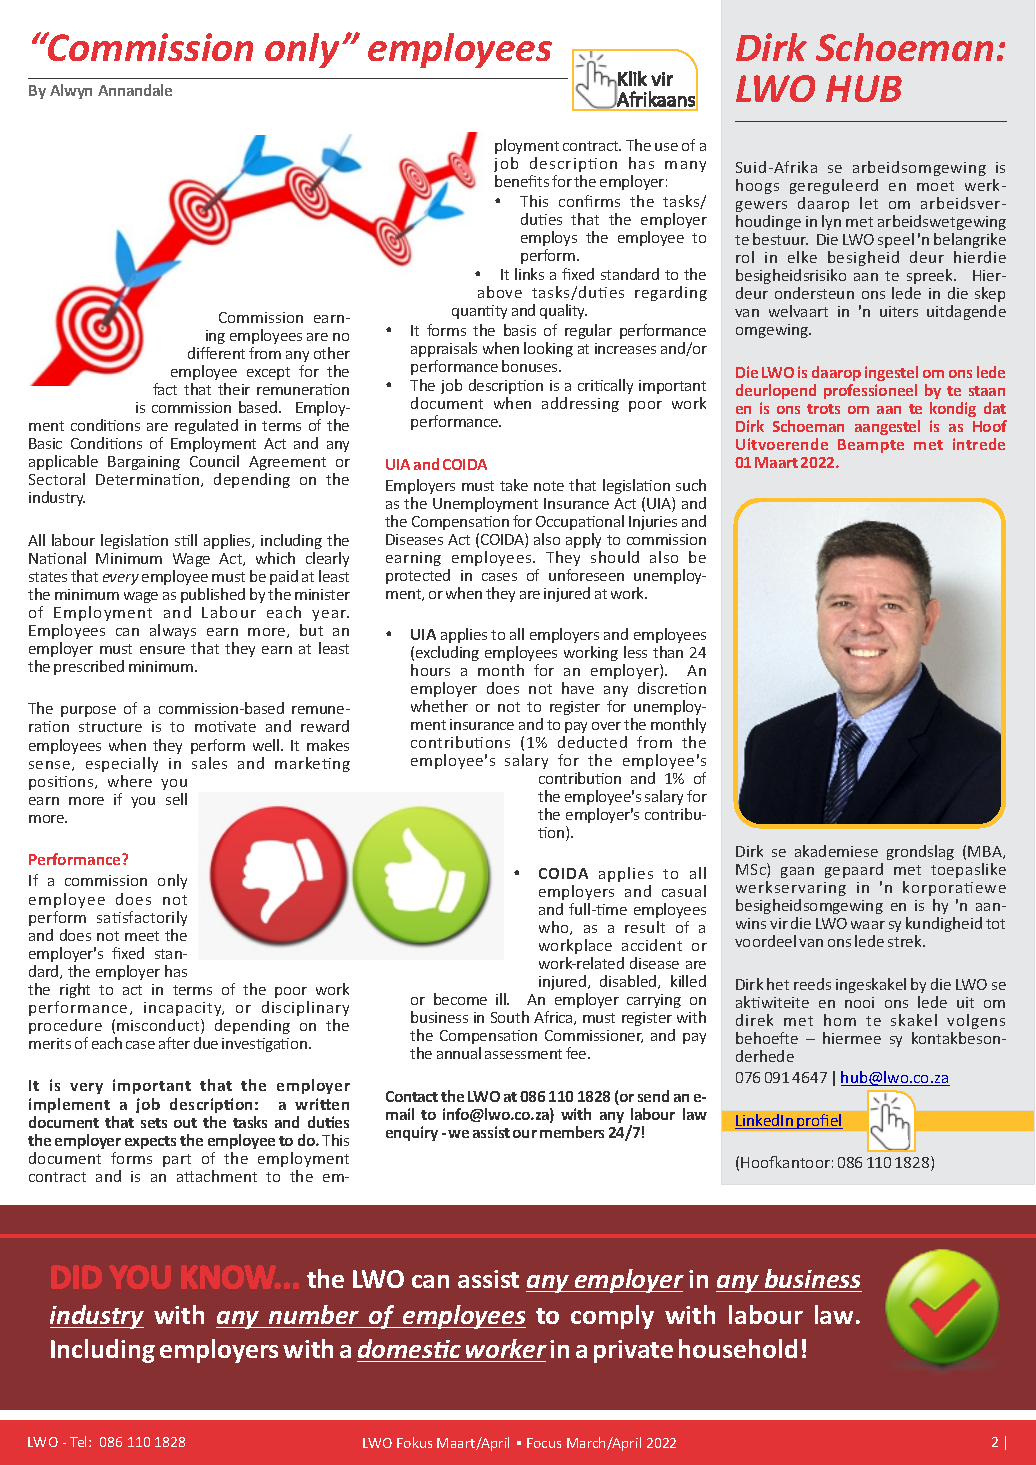 This document has width=1036, height=1465. I want to click on South, so click(510, 1017).
